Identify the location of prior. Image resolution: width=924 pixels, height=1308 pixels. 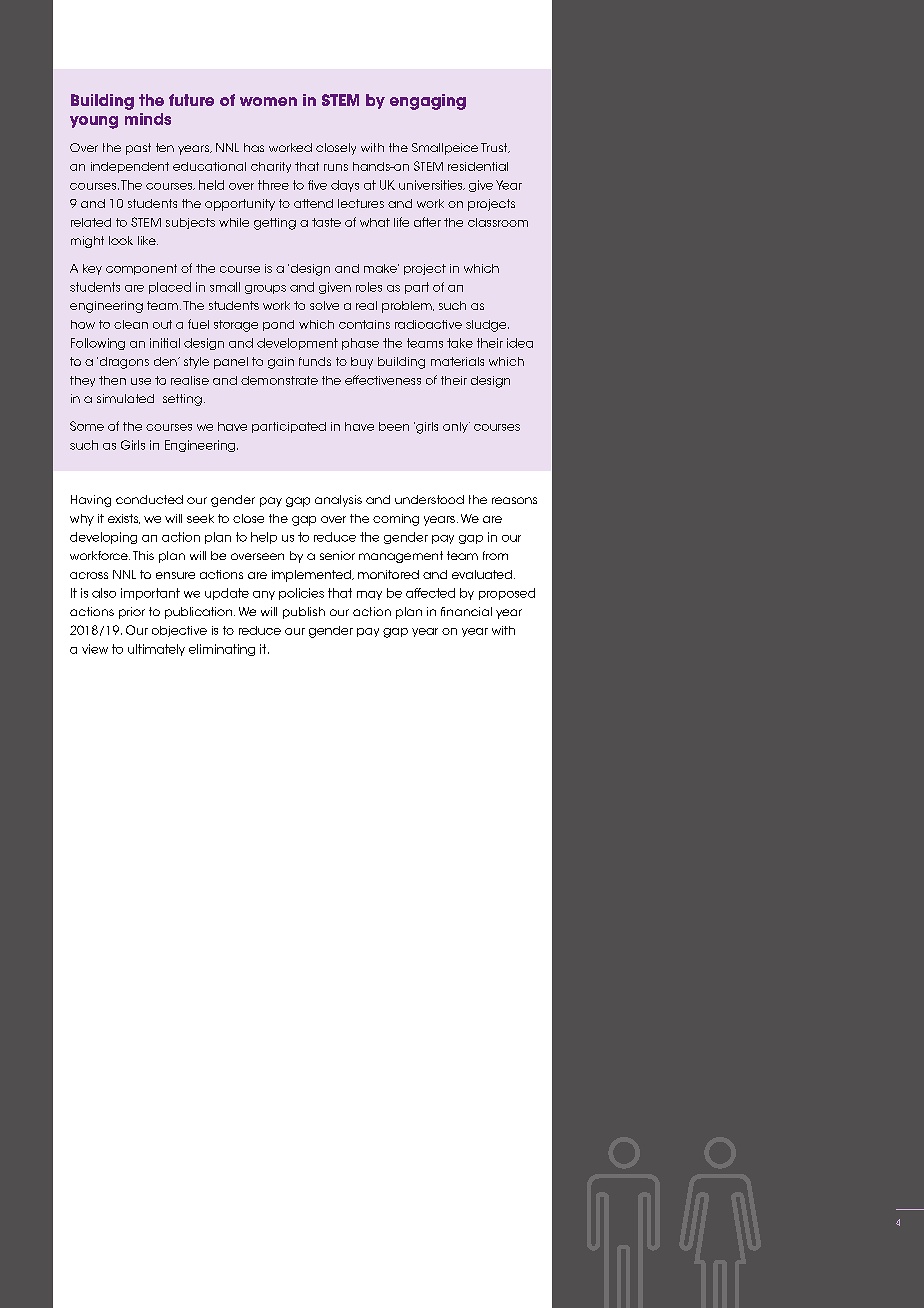
(132, 613).
